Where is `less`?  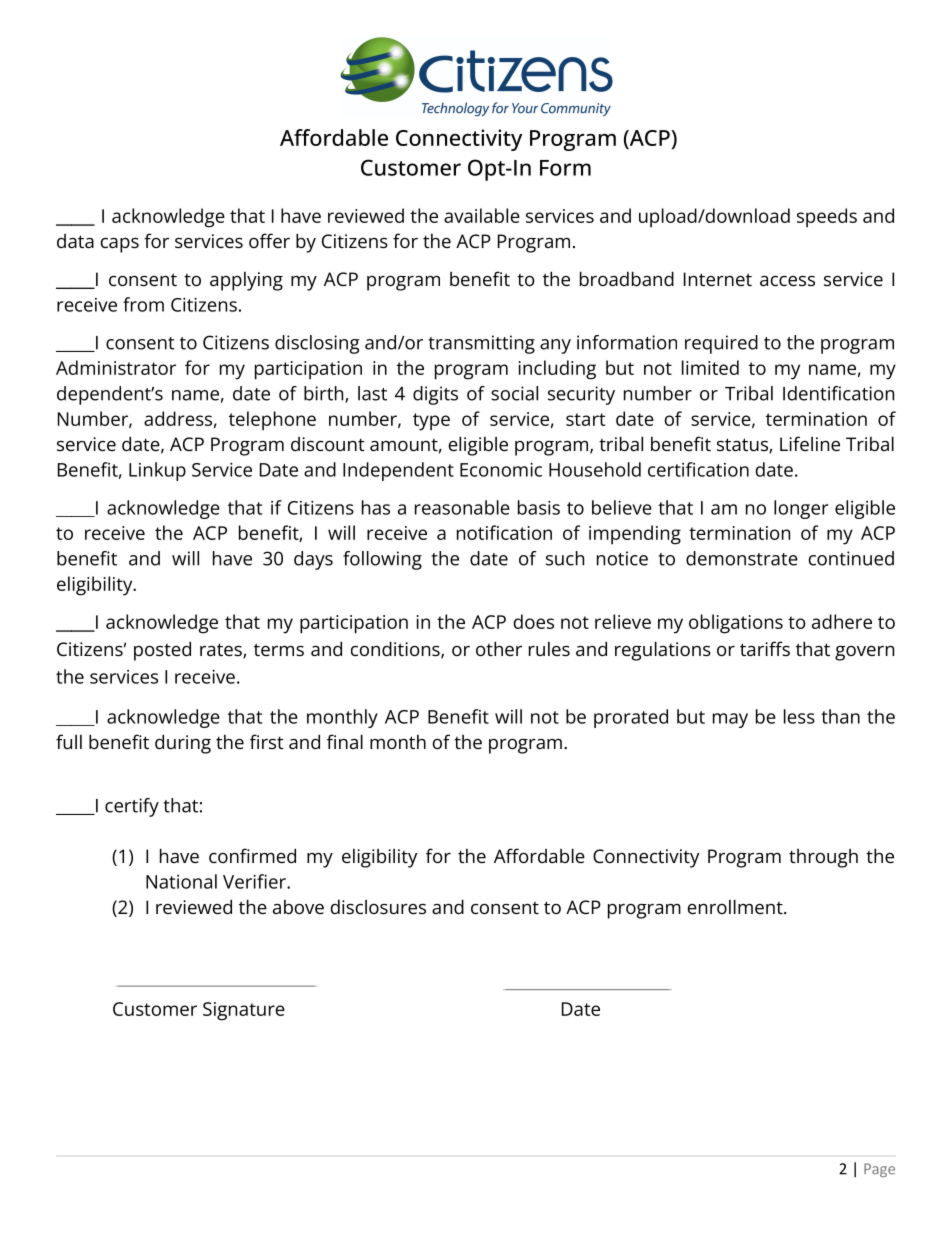
less is located at coordinates (799, 716).
